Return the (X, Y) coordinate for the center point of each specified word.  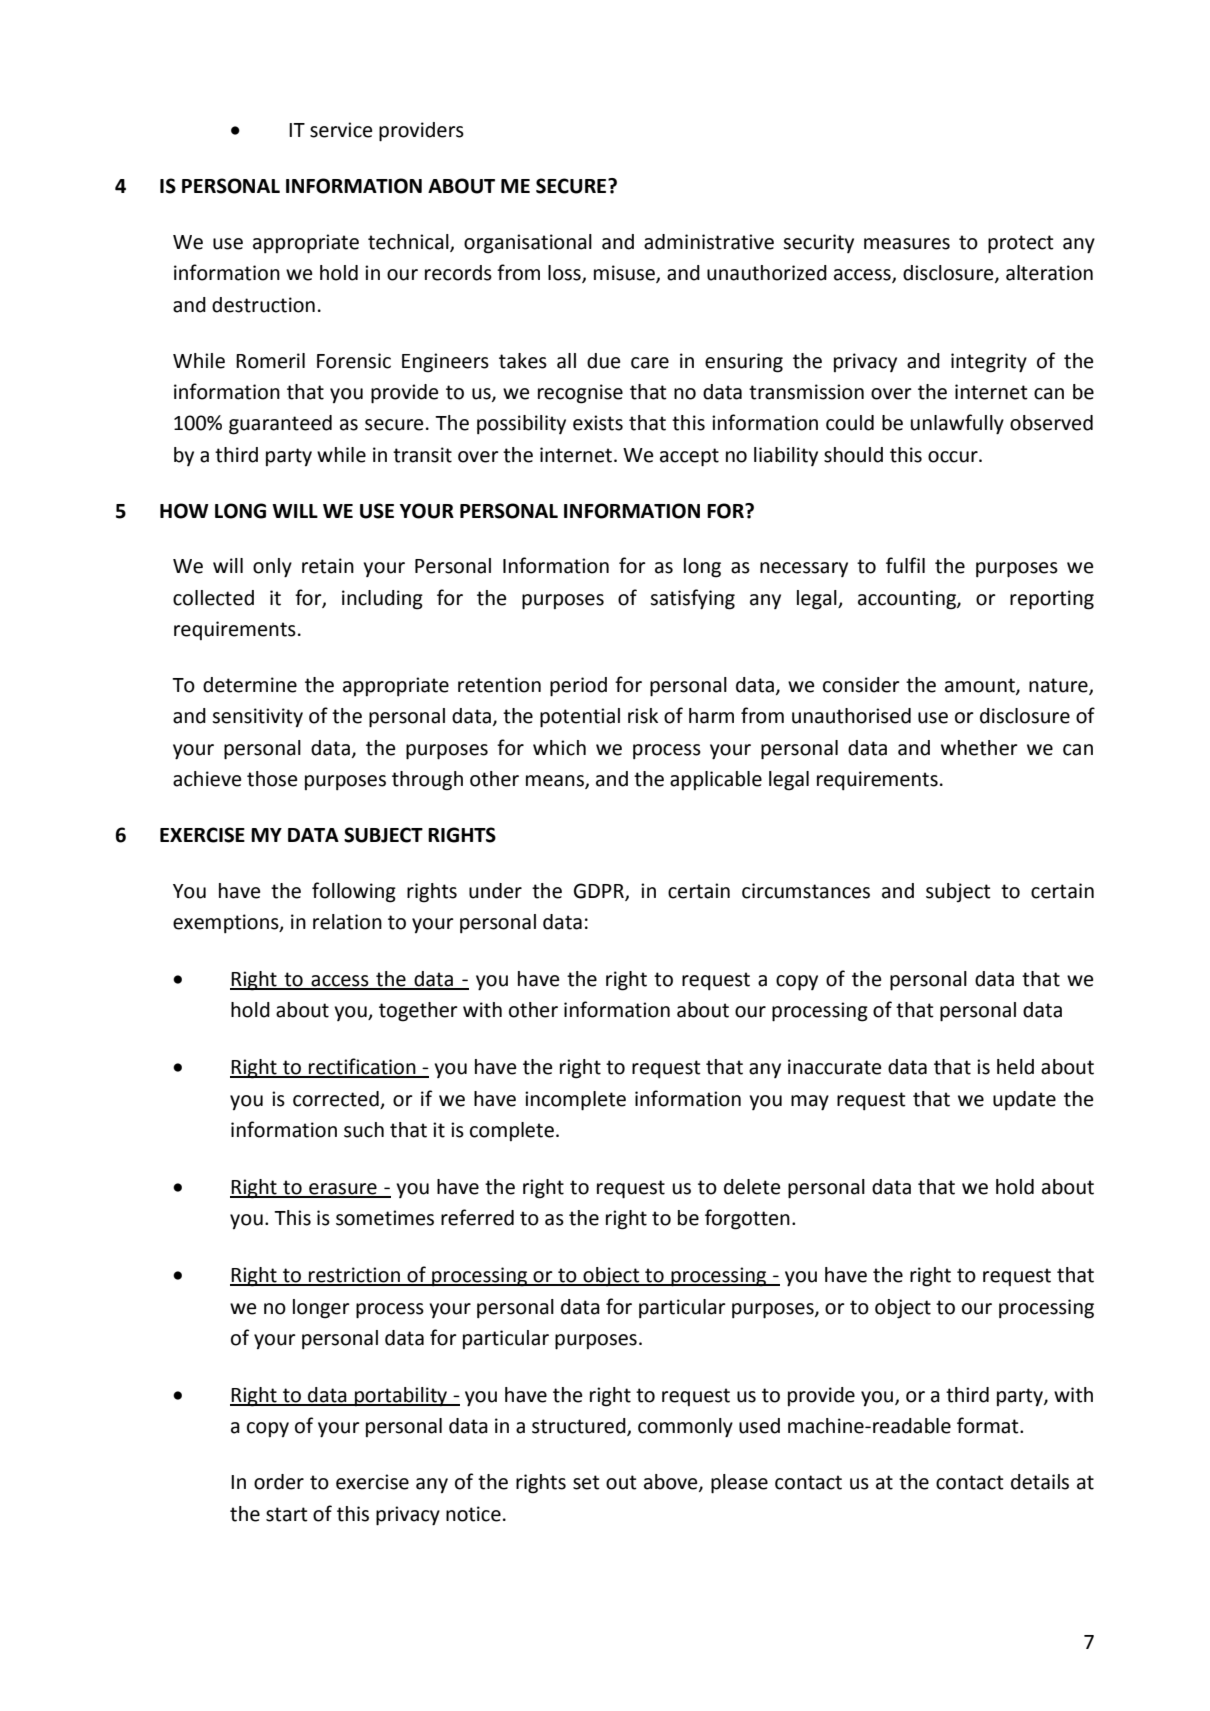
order (279, 1482)
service (341, 130)
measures (907, 244)
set (586, 1482)
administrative (709, 242)
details (1040, 1482)
